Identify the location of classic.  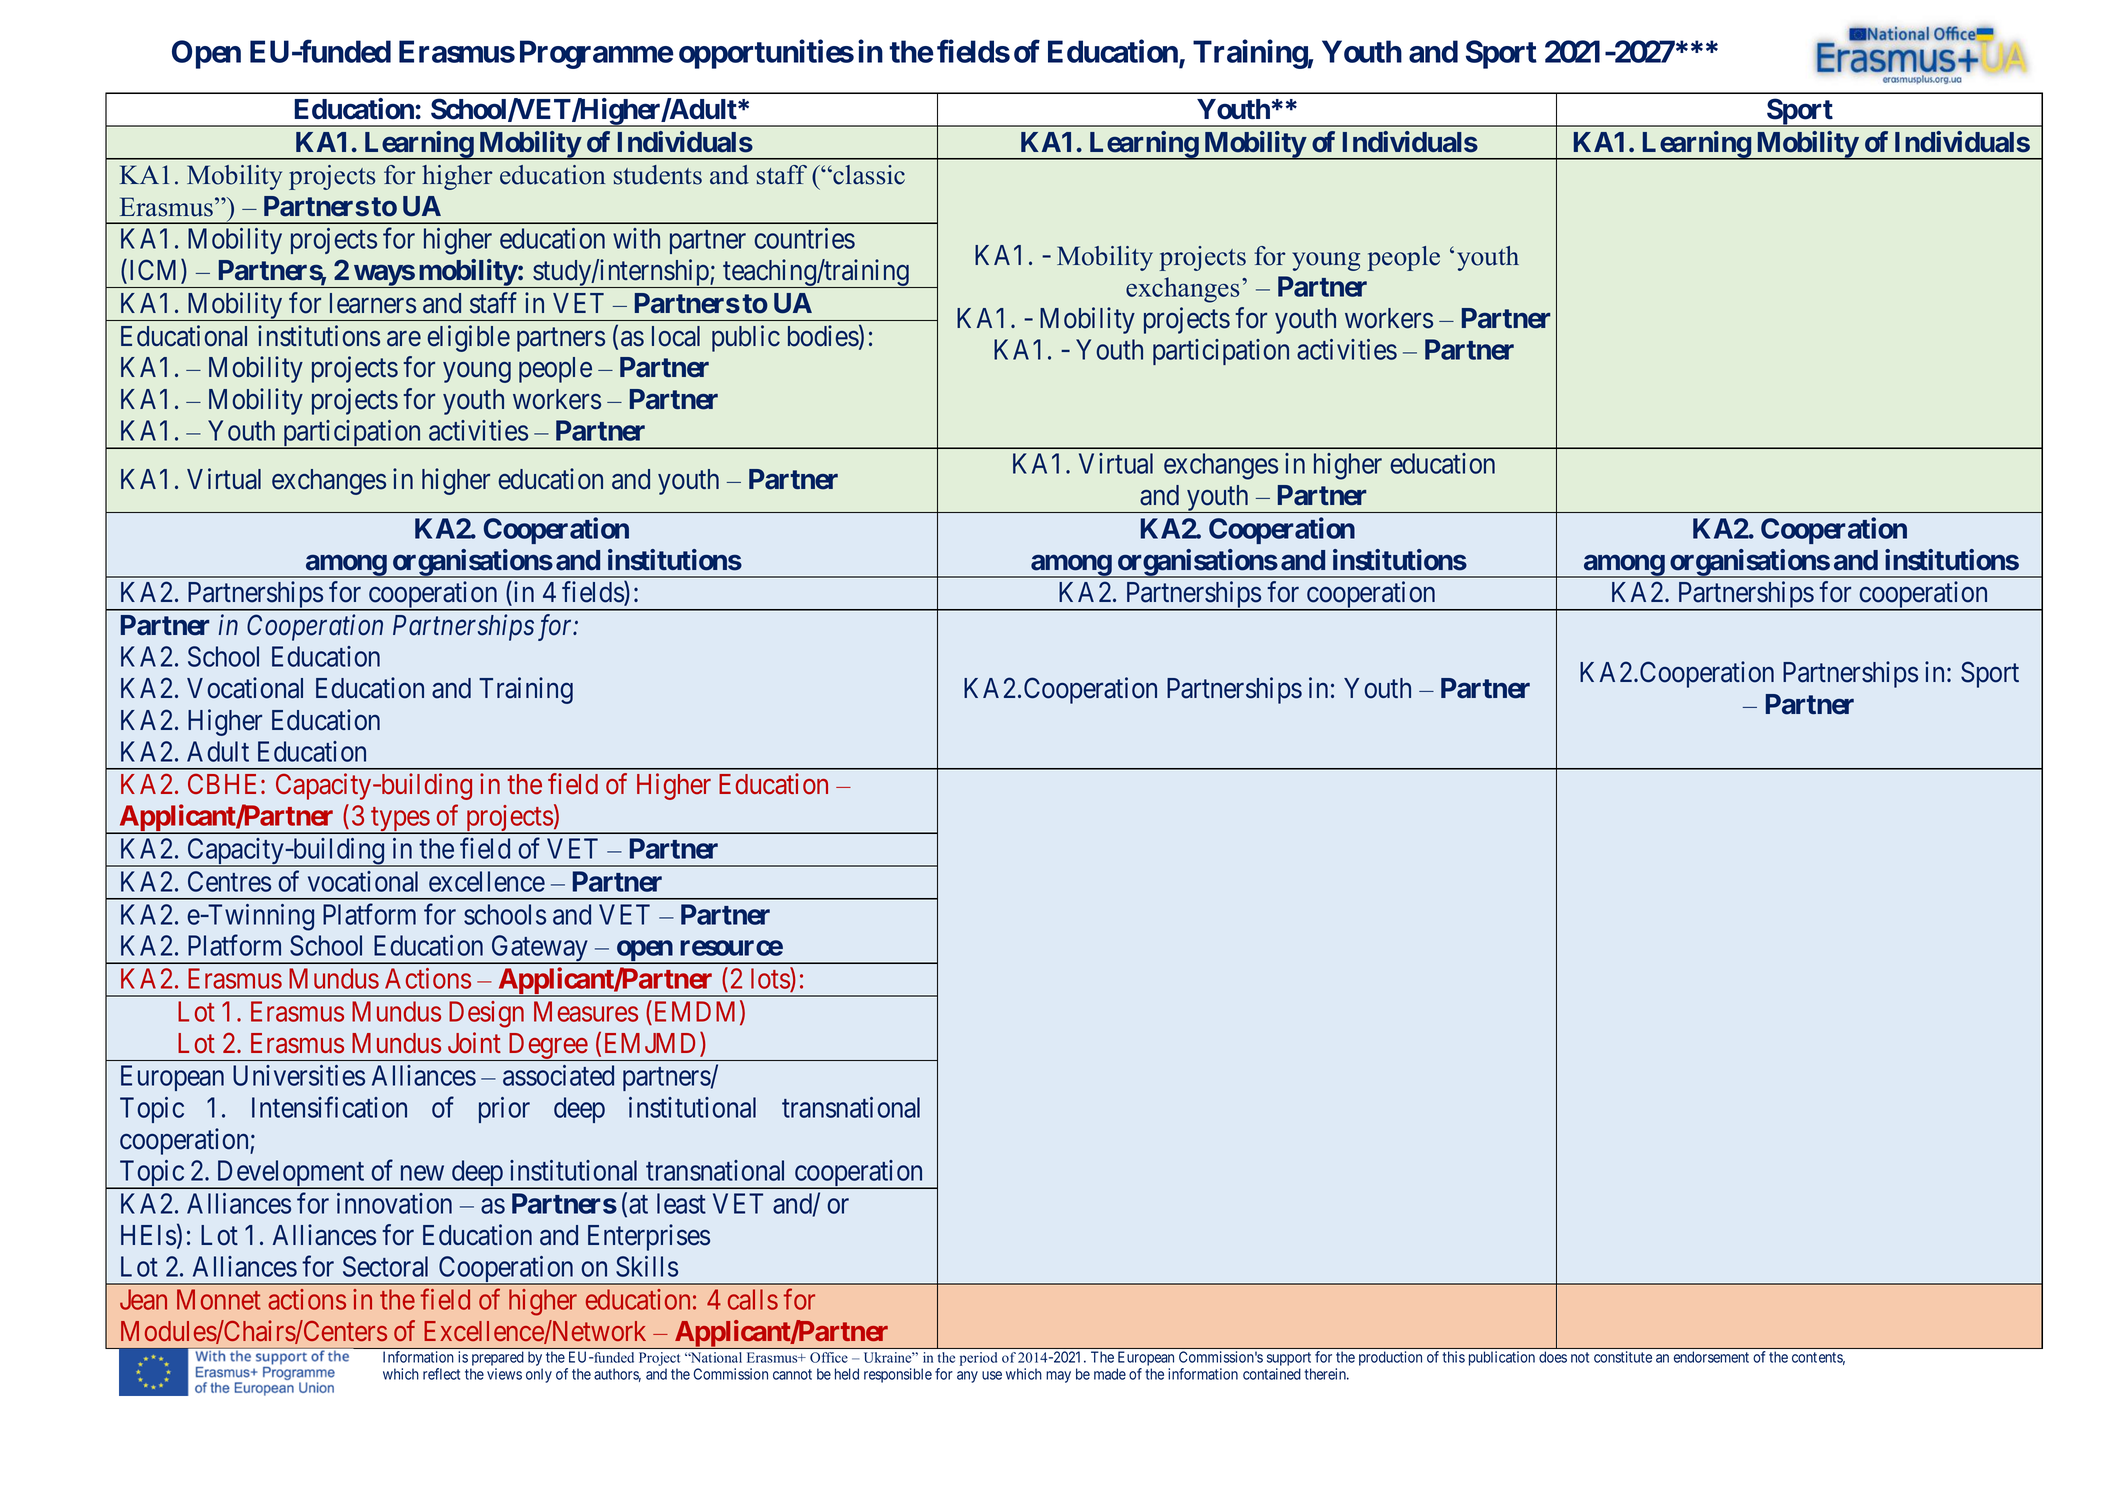
(868, 175).
